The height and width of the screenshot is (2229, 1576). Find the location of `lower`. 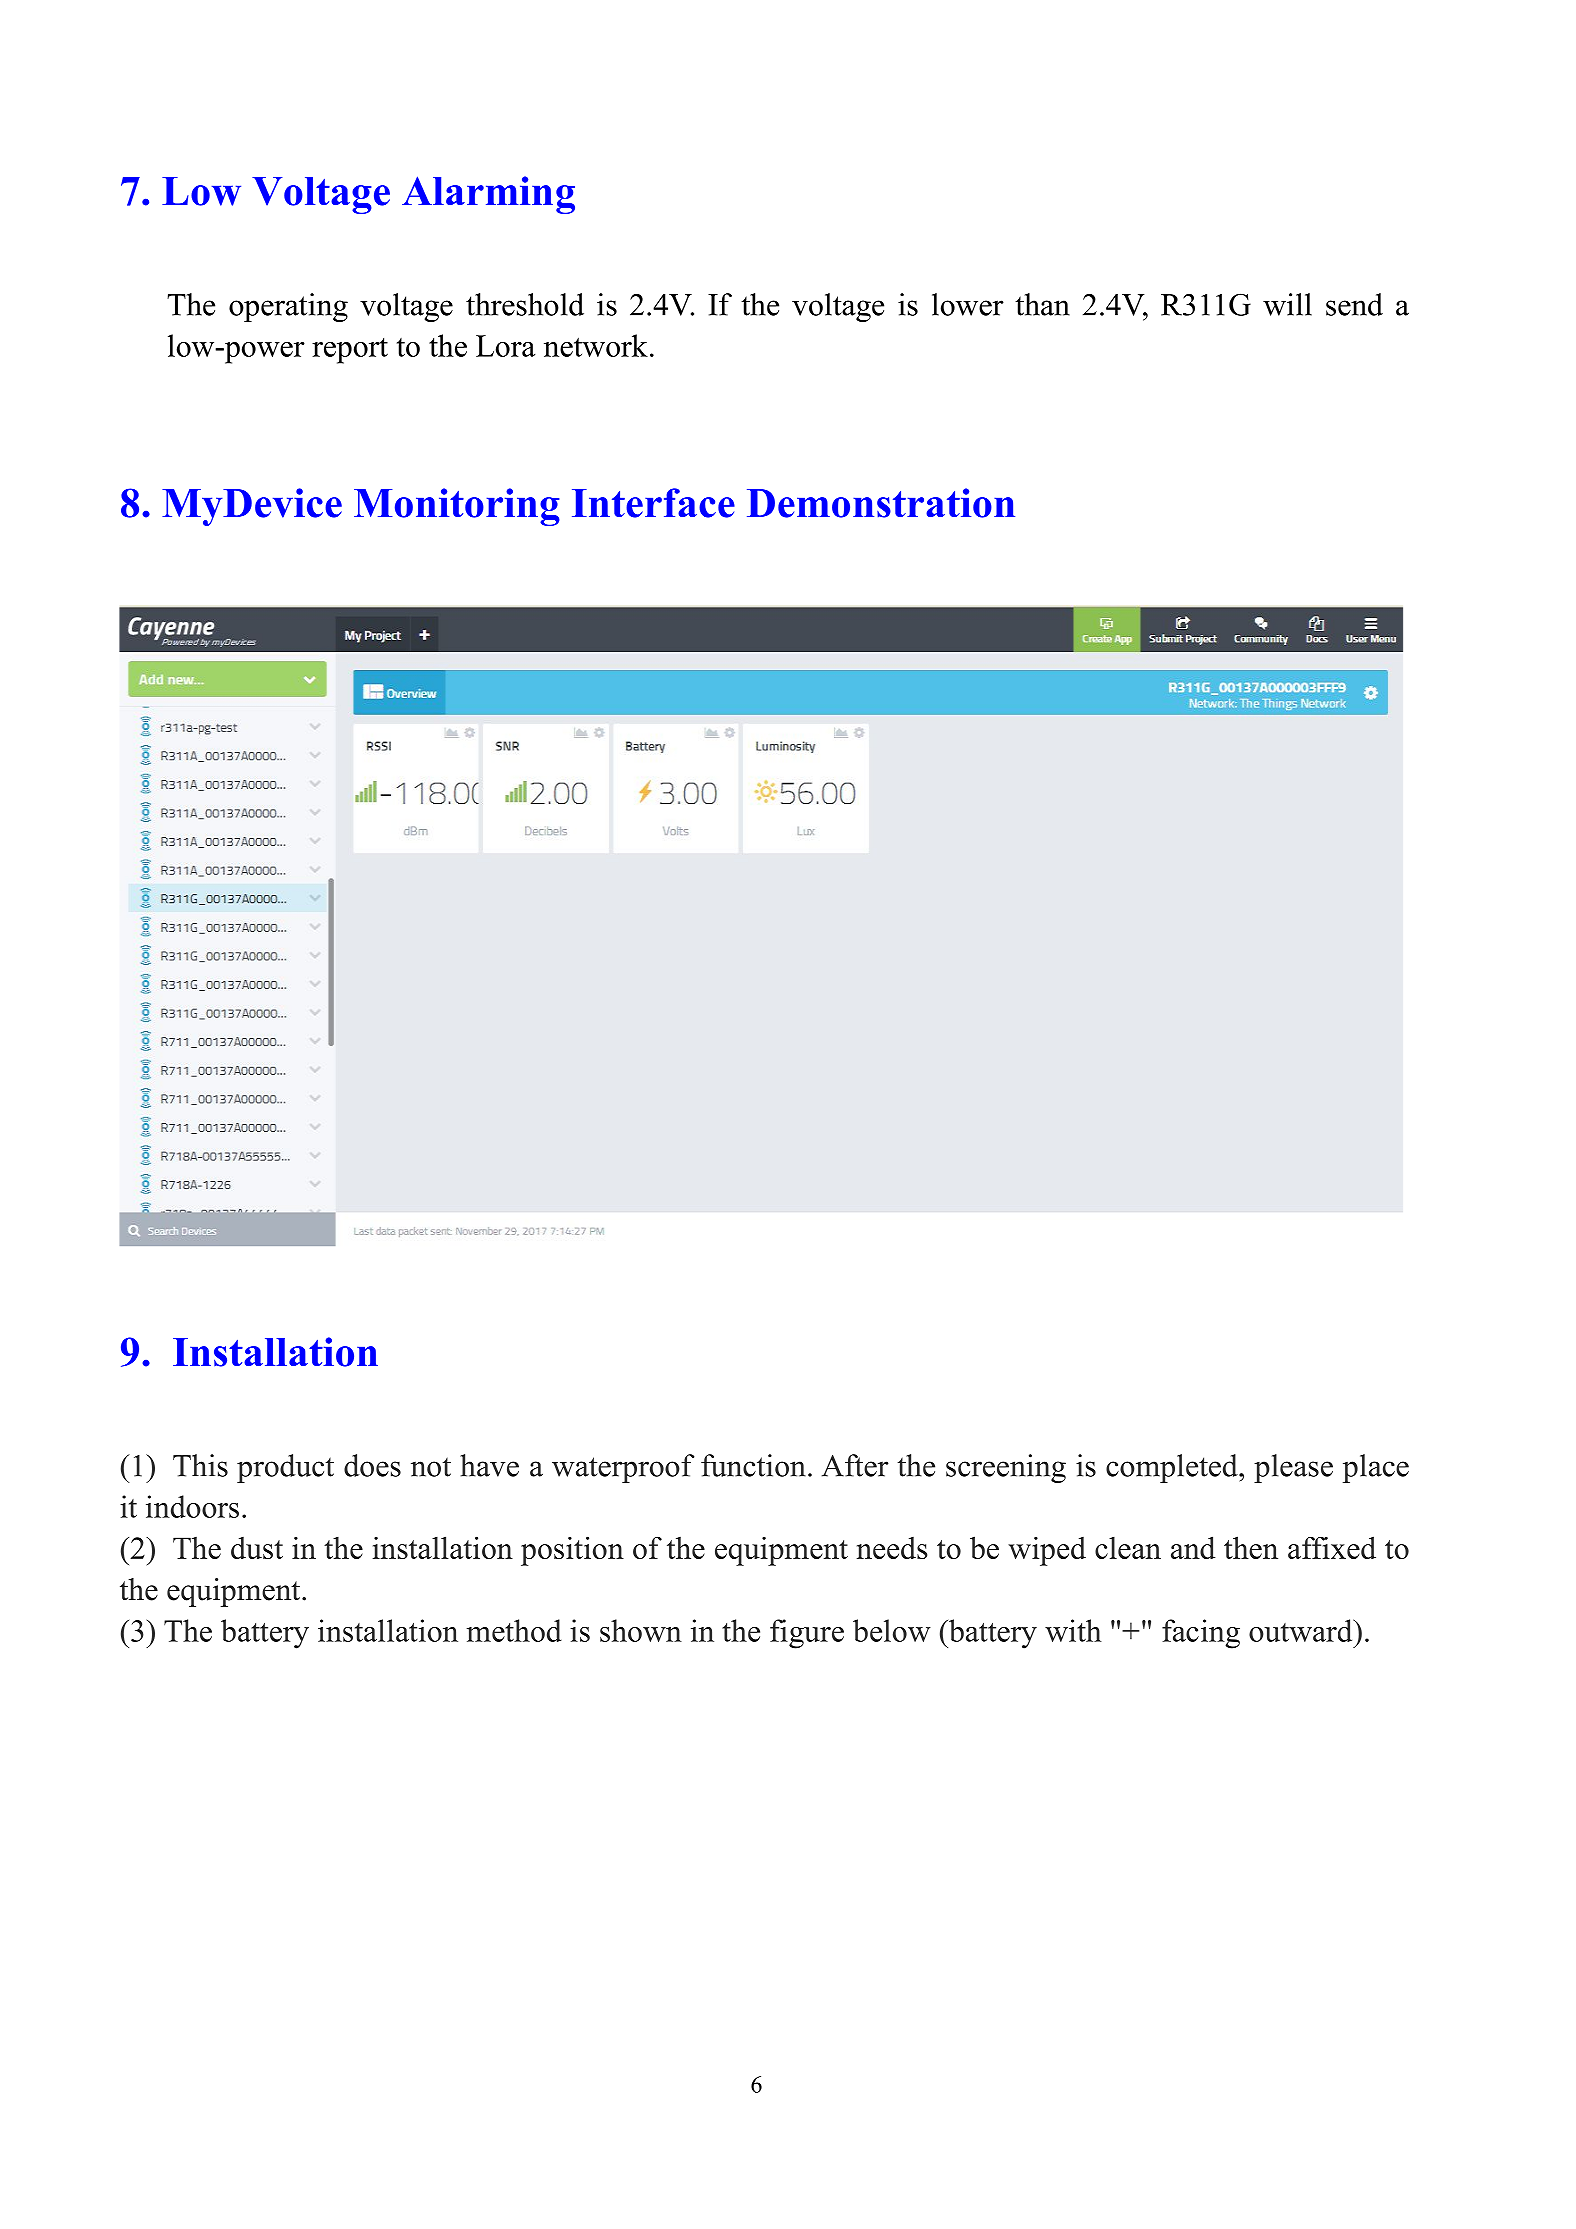

lower is located at coordinates (968, 304).
